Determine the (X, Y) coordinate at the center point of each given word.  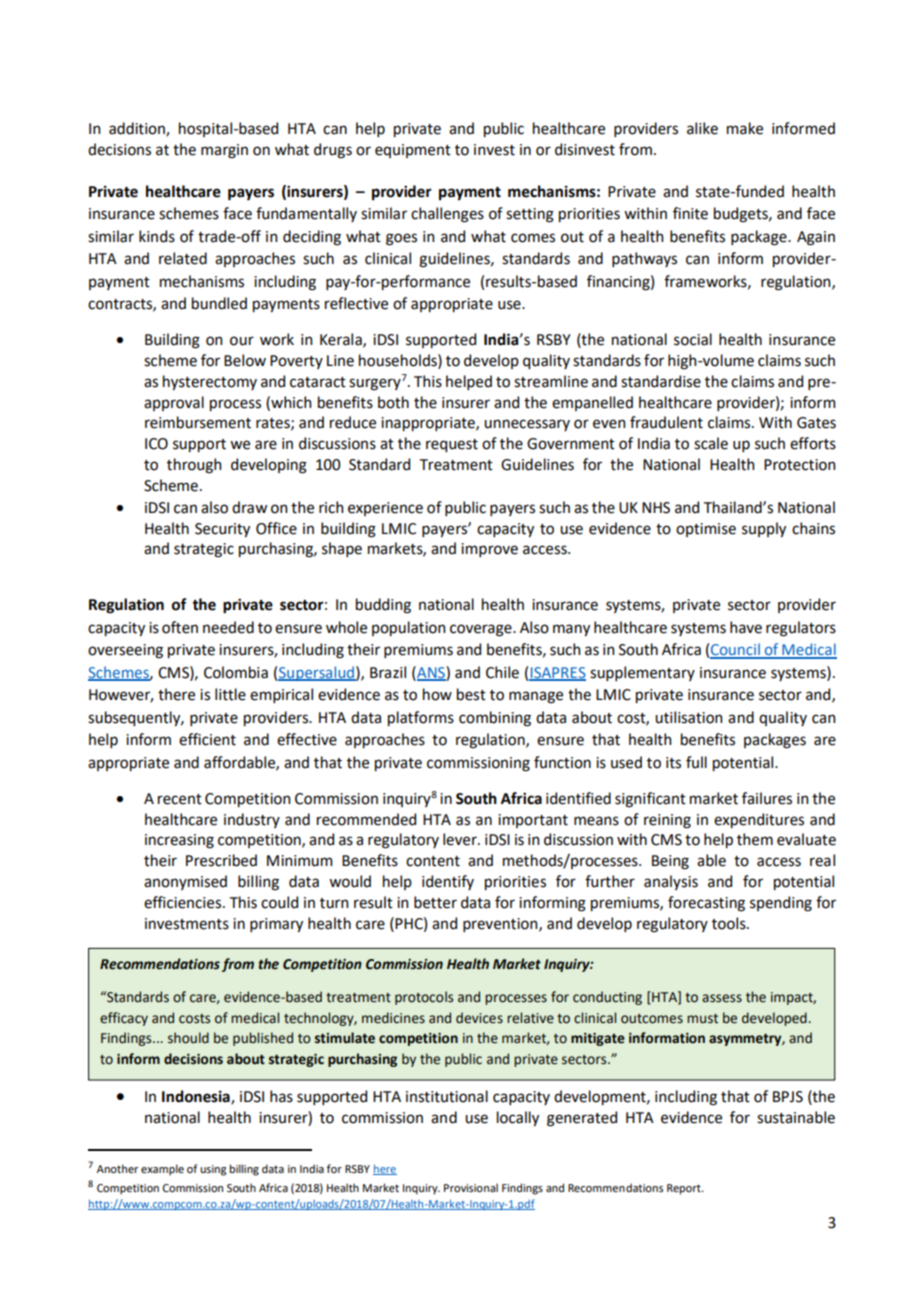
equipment (413, 151)
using (213, 1170)
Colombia (236, 672)
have (746, 627)
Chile (502, 672)
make (745, 128)
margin (224, 151)
